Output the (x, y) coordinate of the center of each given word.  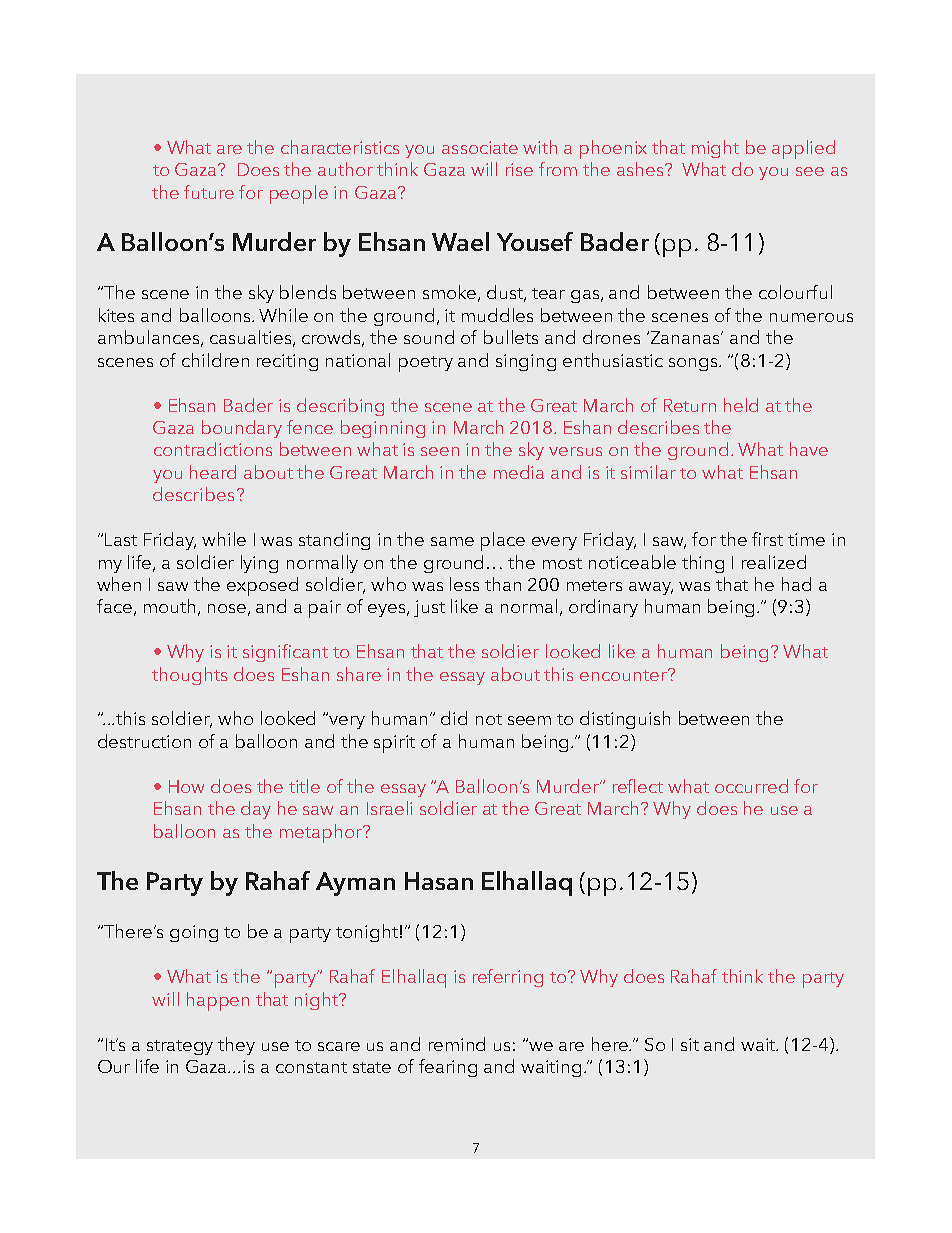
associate (480, 147)
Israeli (389, 808)
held (741, 405)
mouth (169, 606)
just (429, 608)
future (209, 192)
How (186, 786)
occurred (751, 786)
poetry (426, 364)
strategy (180, 1047)
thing (703, 564)
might (715, 149)
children (215, 360)
